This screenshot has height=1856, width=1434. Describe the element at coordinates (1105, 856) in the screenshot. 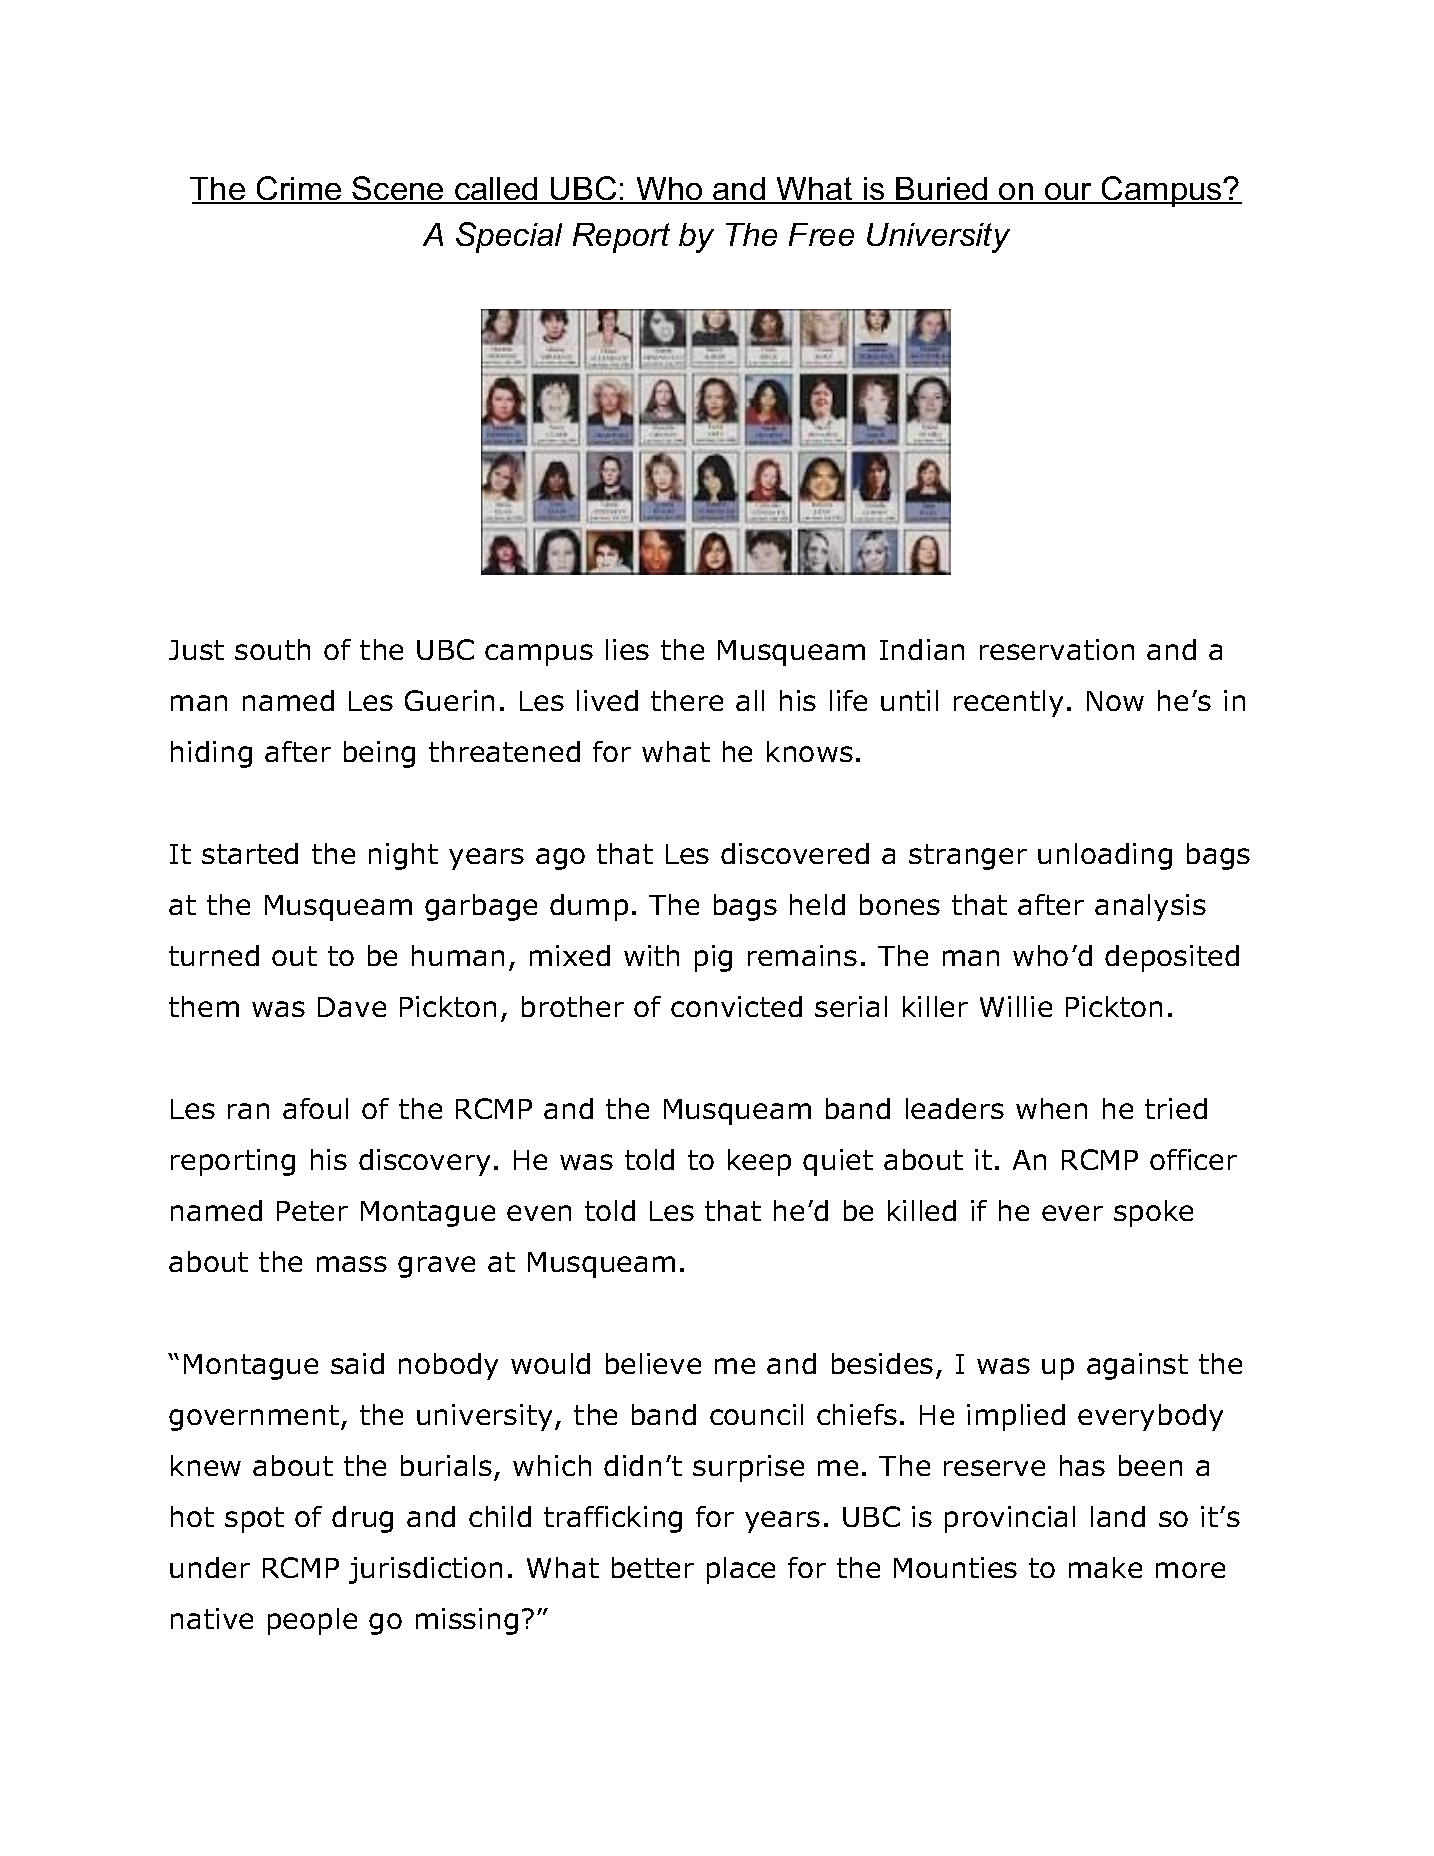

I see `unloading` at that location.
